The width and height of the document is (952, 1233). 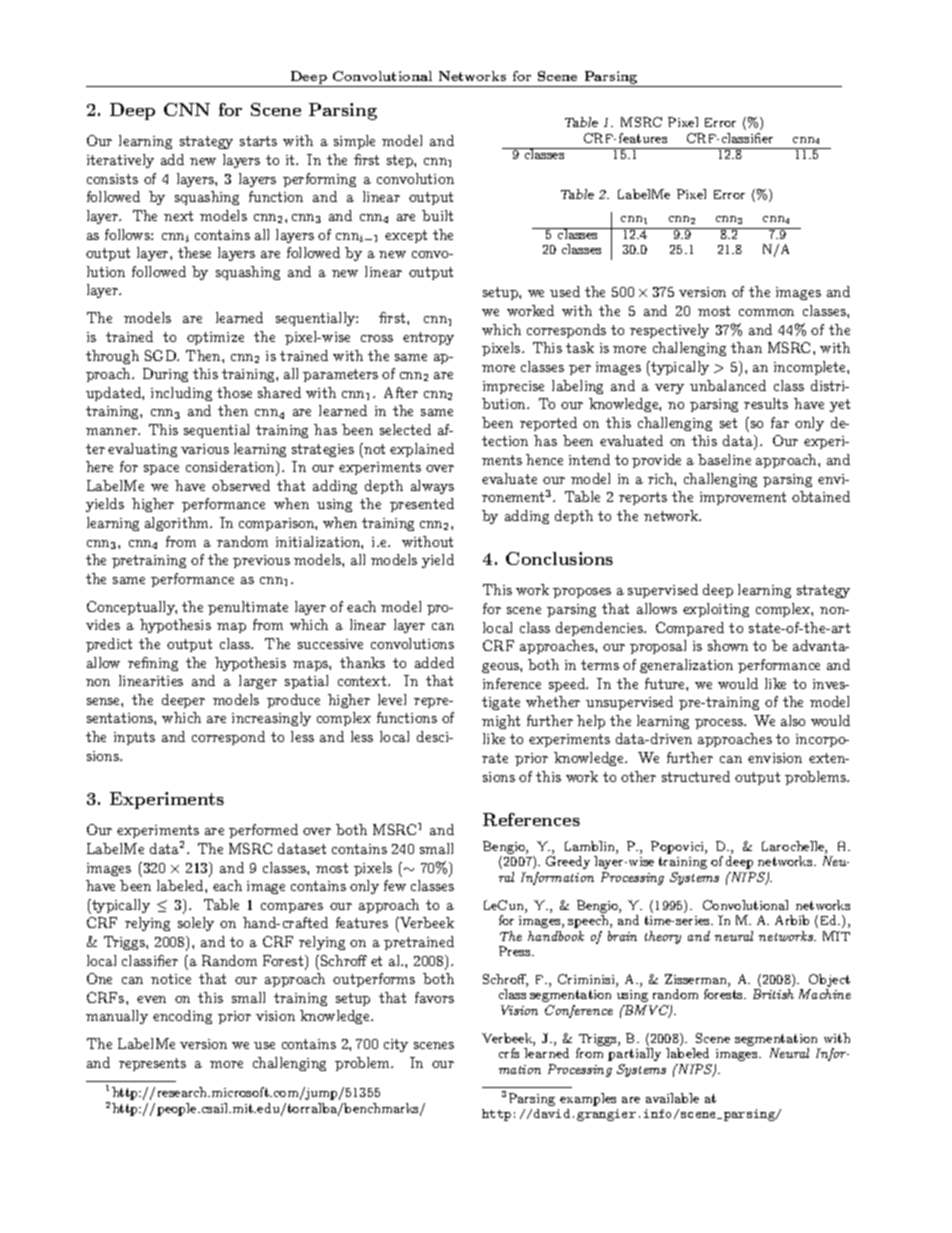 I want to click on encoding, so click(x=182, y=1017).
